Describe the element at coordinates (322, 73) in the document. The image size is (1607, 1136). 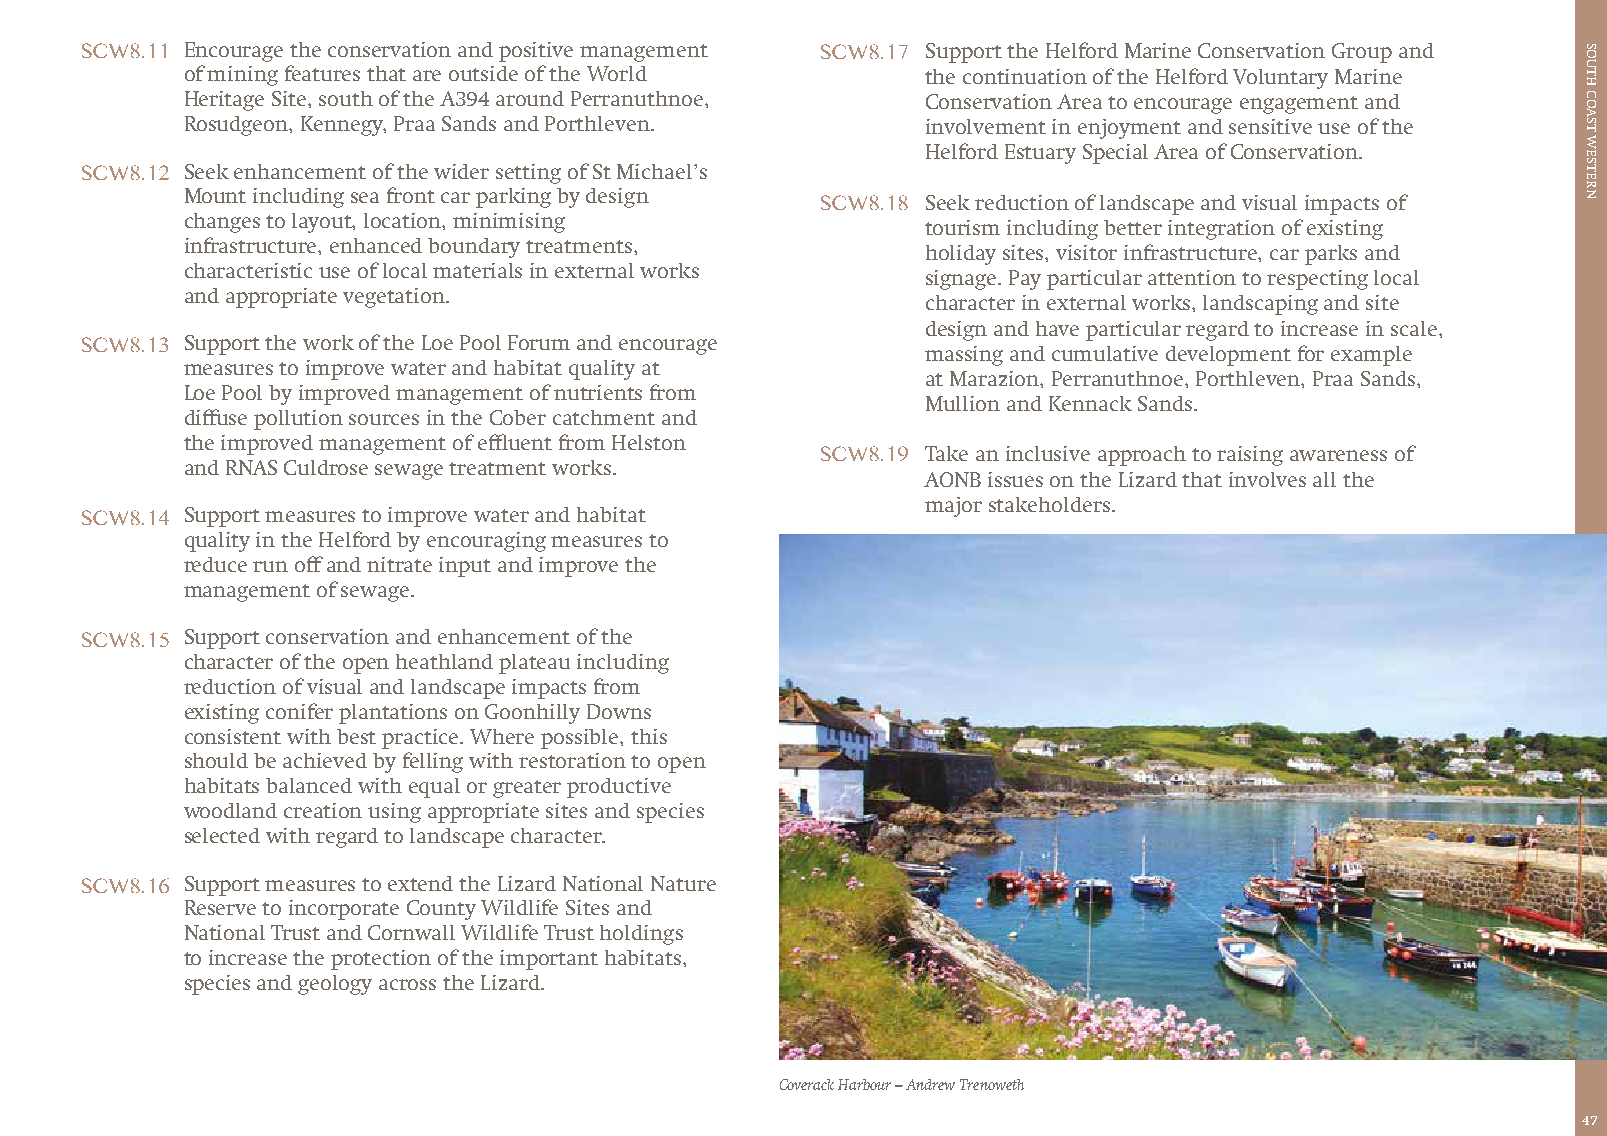
I see `features` at that location.
